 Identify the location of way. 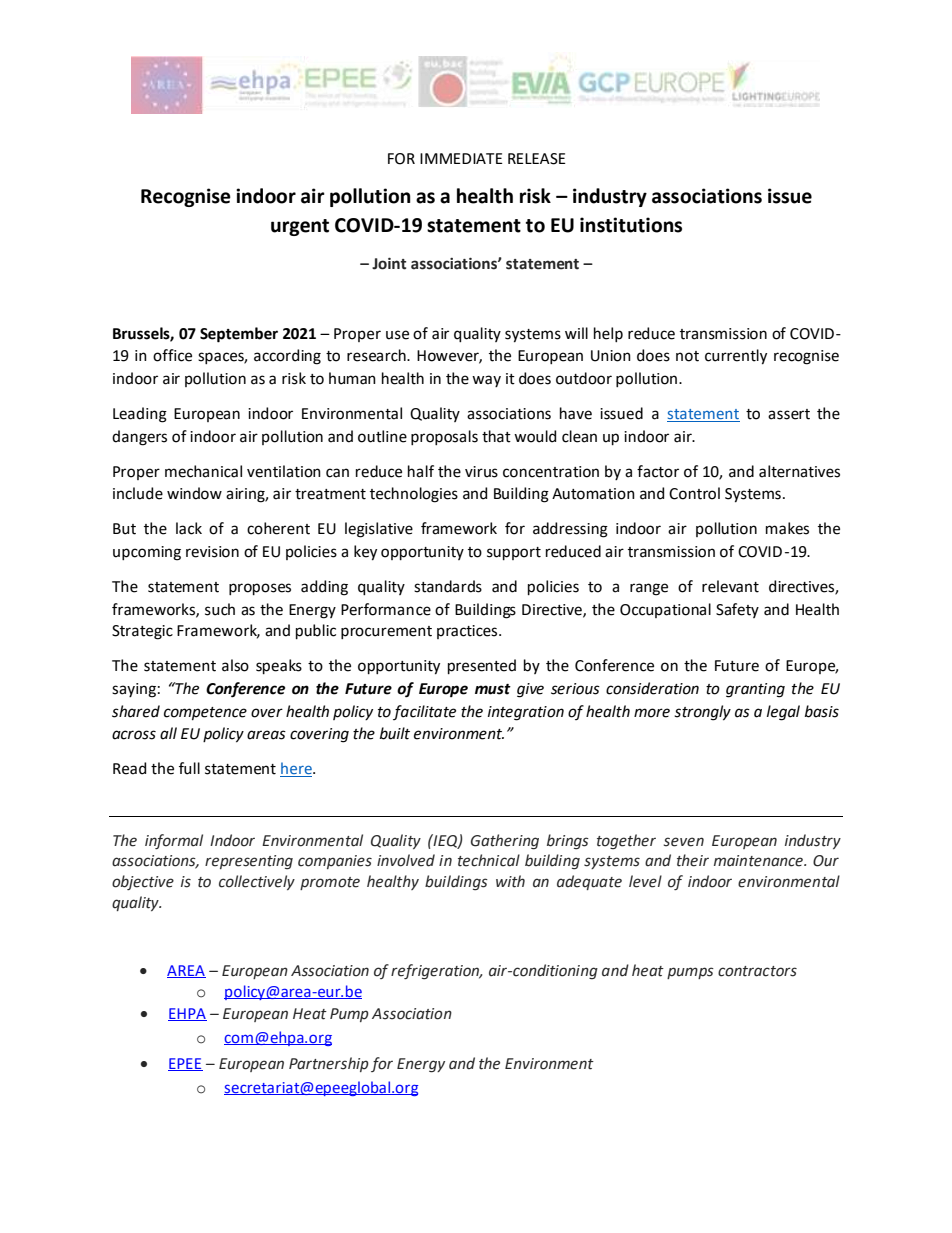
(486, 381).
